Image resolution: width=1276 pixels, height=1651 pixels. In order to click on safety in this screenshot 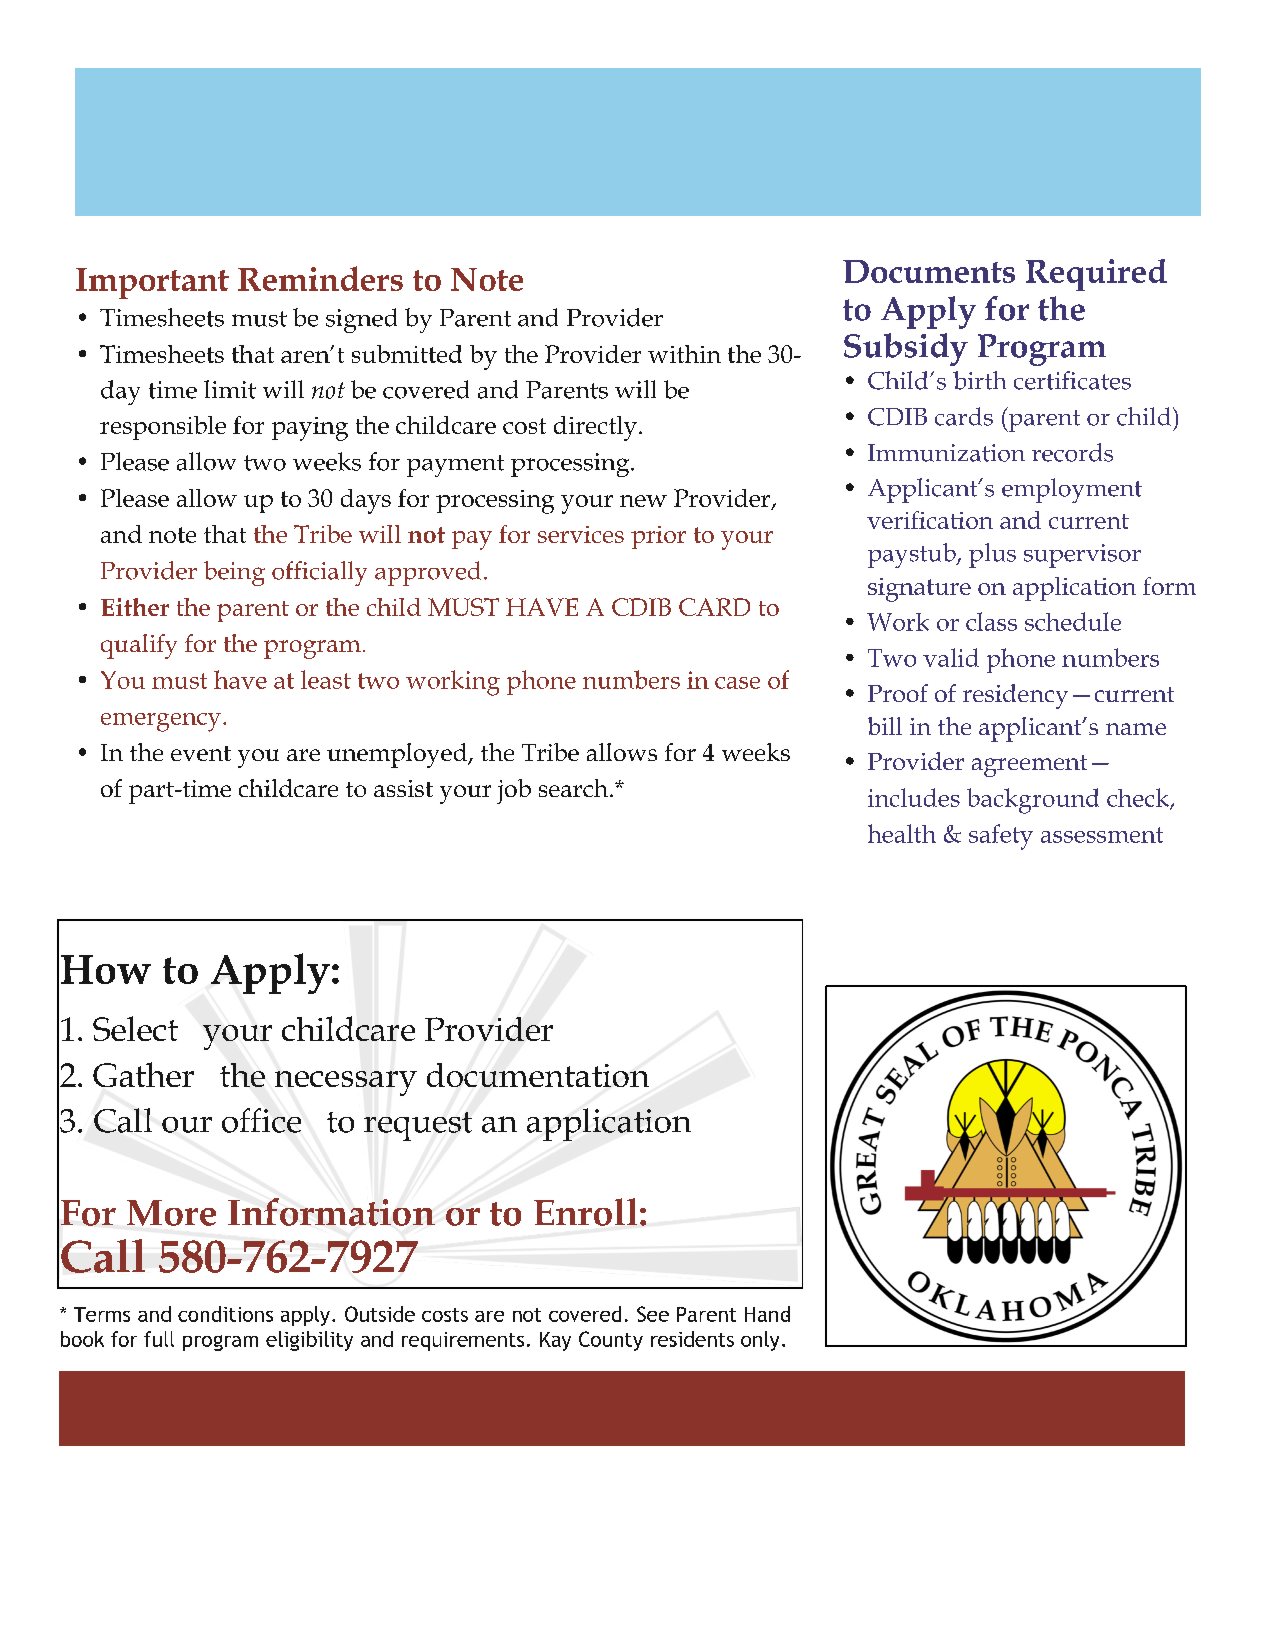, I will do `click(1001, 837)`.
